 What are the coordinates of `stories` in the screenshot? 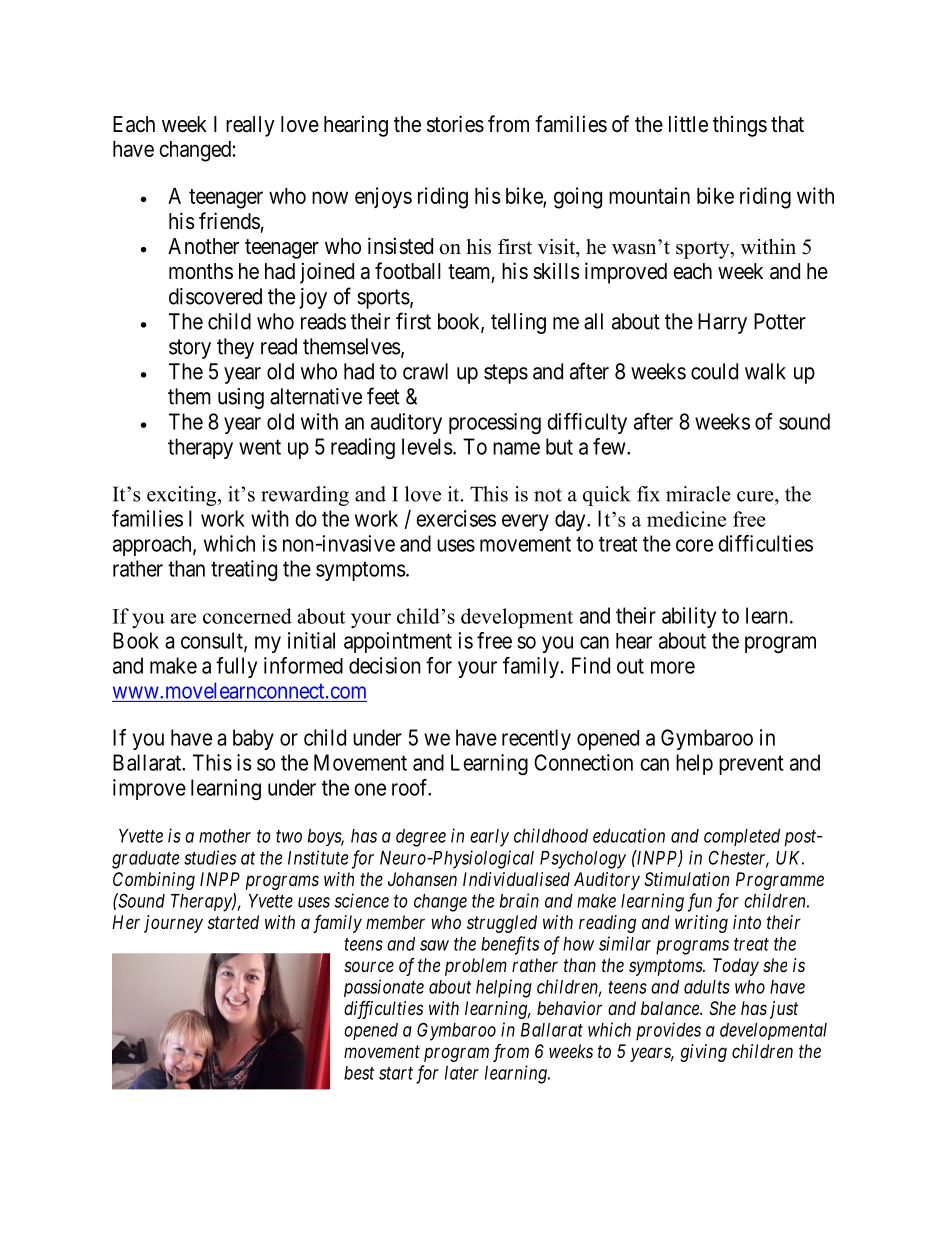 It's located at (455, 124).
